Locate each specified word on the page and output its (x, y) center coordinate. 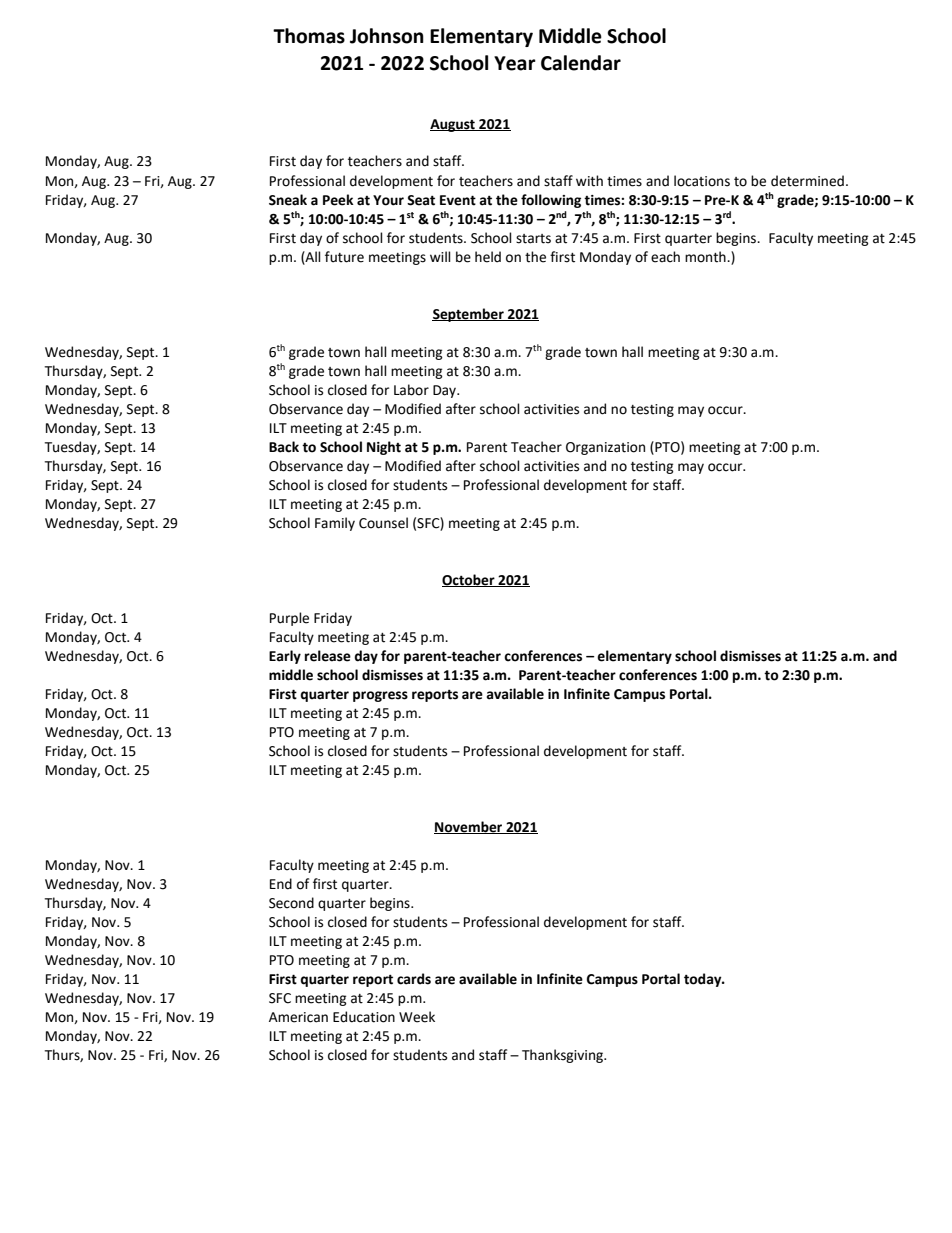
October (469, 580)
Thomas (309, 36)
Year (515, 63)
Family (335, 524)
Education (364, 1017)
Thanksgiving (564, 1056)
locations (702, 181)
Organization (605, 448)
